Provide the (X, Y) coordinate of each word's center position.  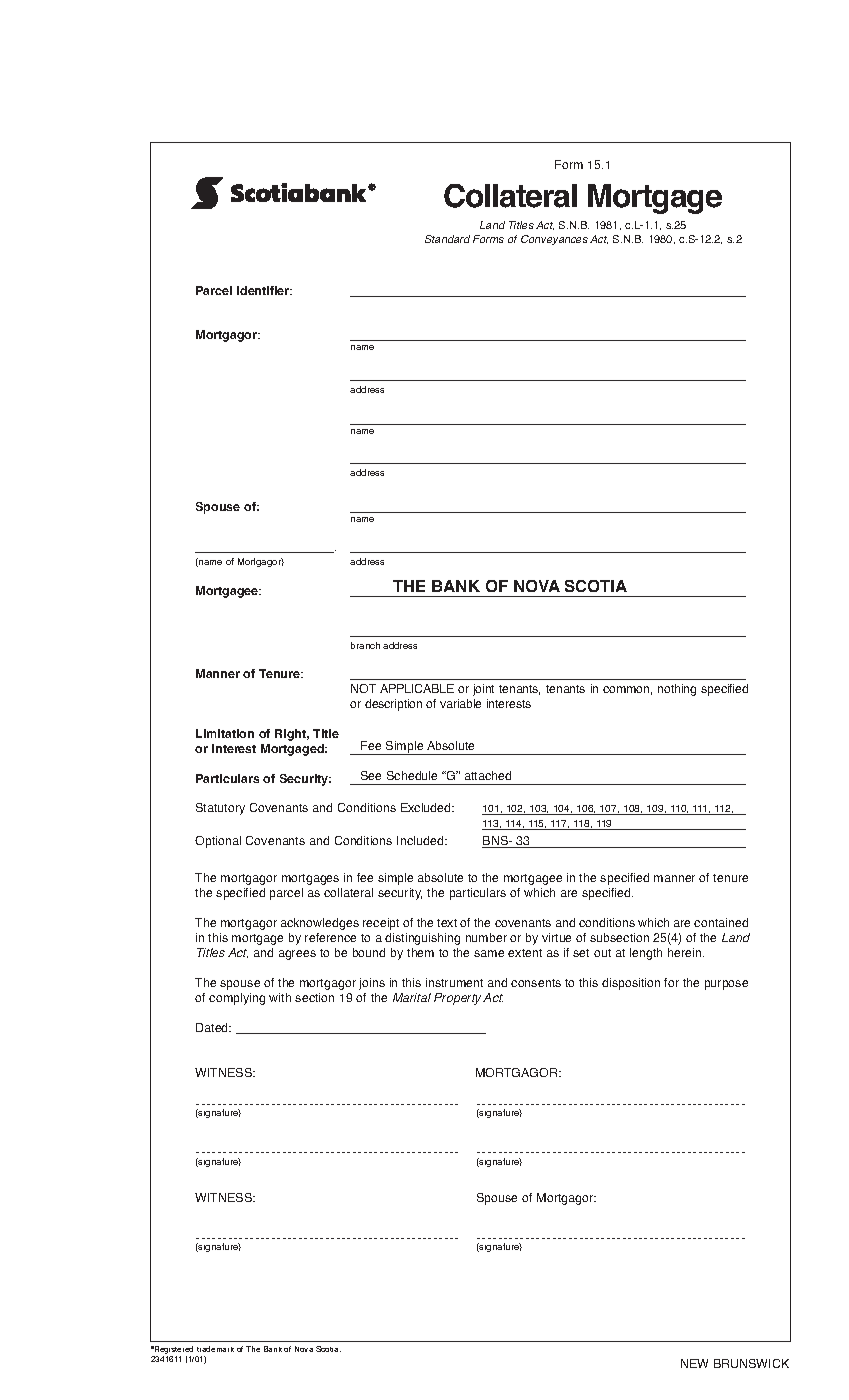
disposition (631, 984)
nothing (677, 690)
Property (459, 999)
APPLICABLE (417, 688)
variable (460, 703)
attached (488, 775)
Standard (447, 239)
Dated (213, 1027)
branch (365, 645)
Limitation (225, 733)
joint (483, 690)
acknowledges (320, 924)
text (447, 923)
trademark (215, 1349)
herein (686, 952)
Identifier (264, 290)
